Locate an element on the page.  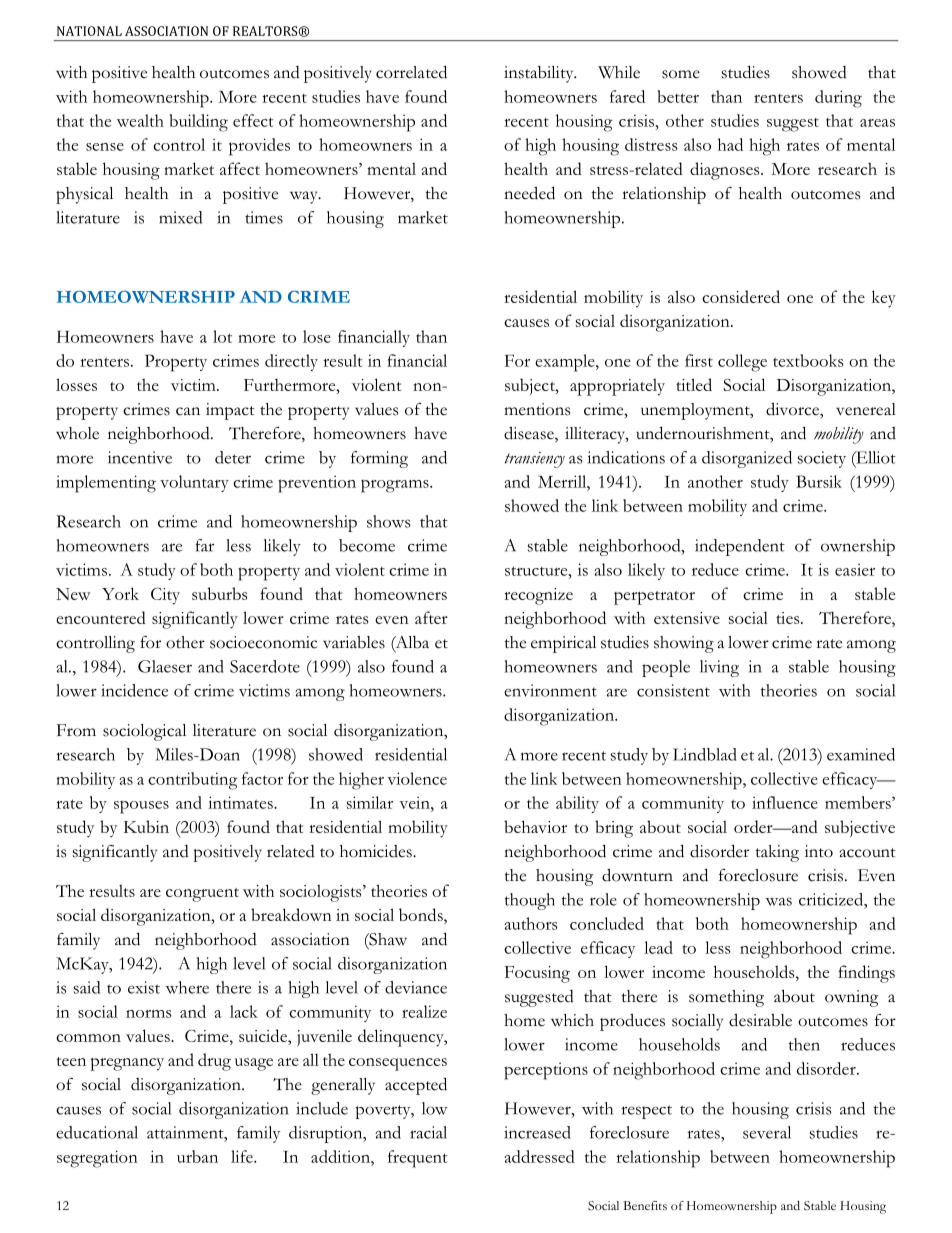
several is located at coordinates (767, 1132).
